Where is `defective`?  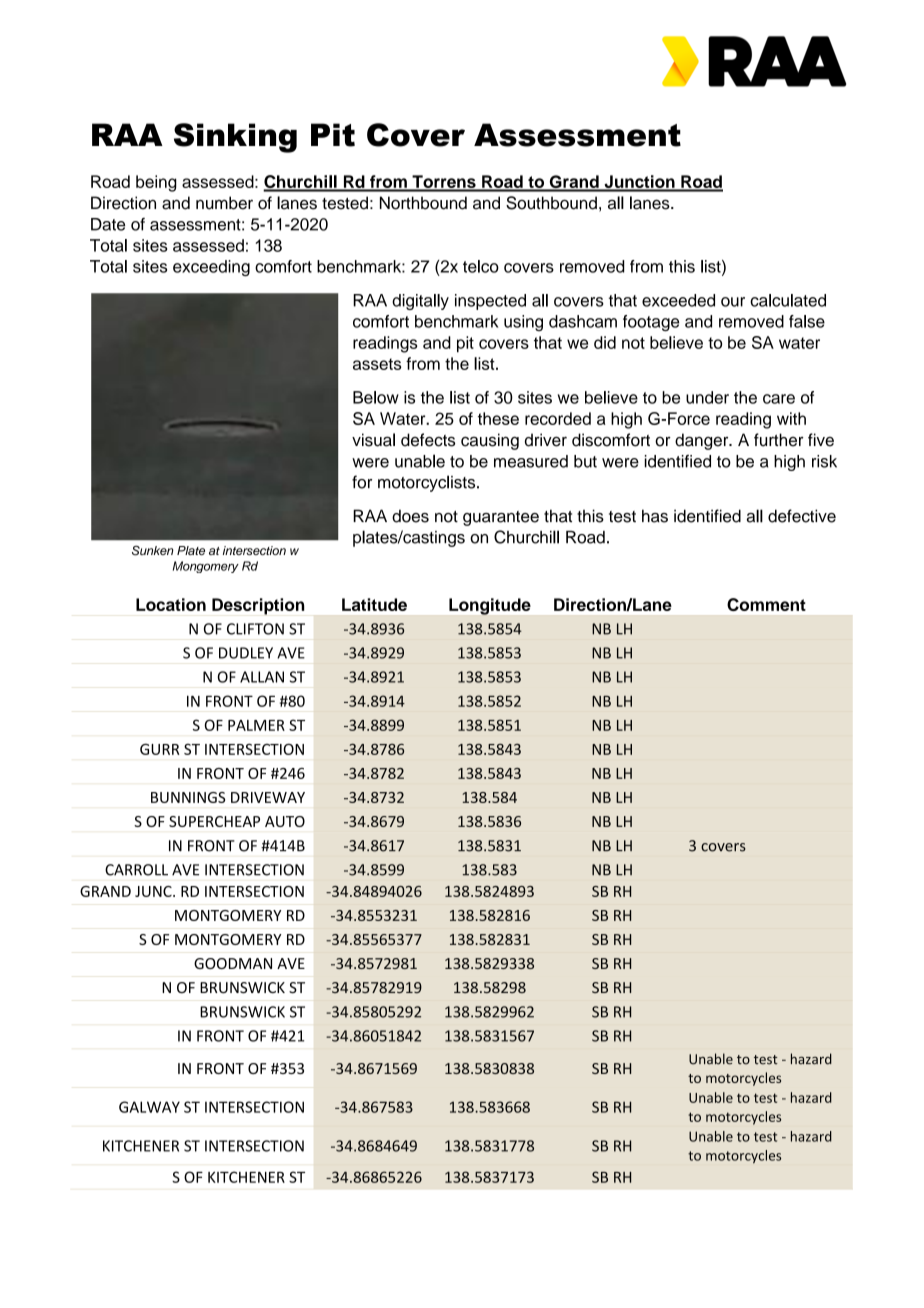
defective is located at coordinates (802, 516).
